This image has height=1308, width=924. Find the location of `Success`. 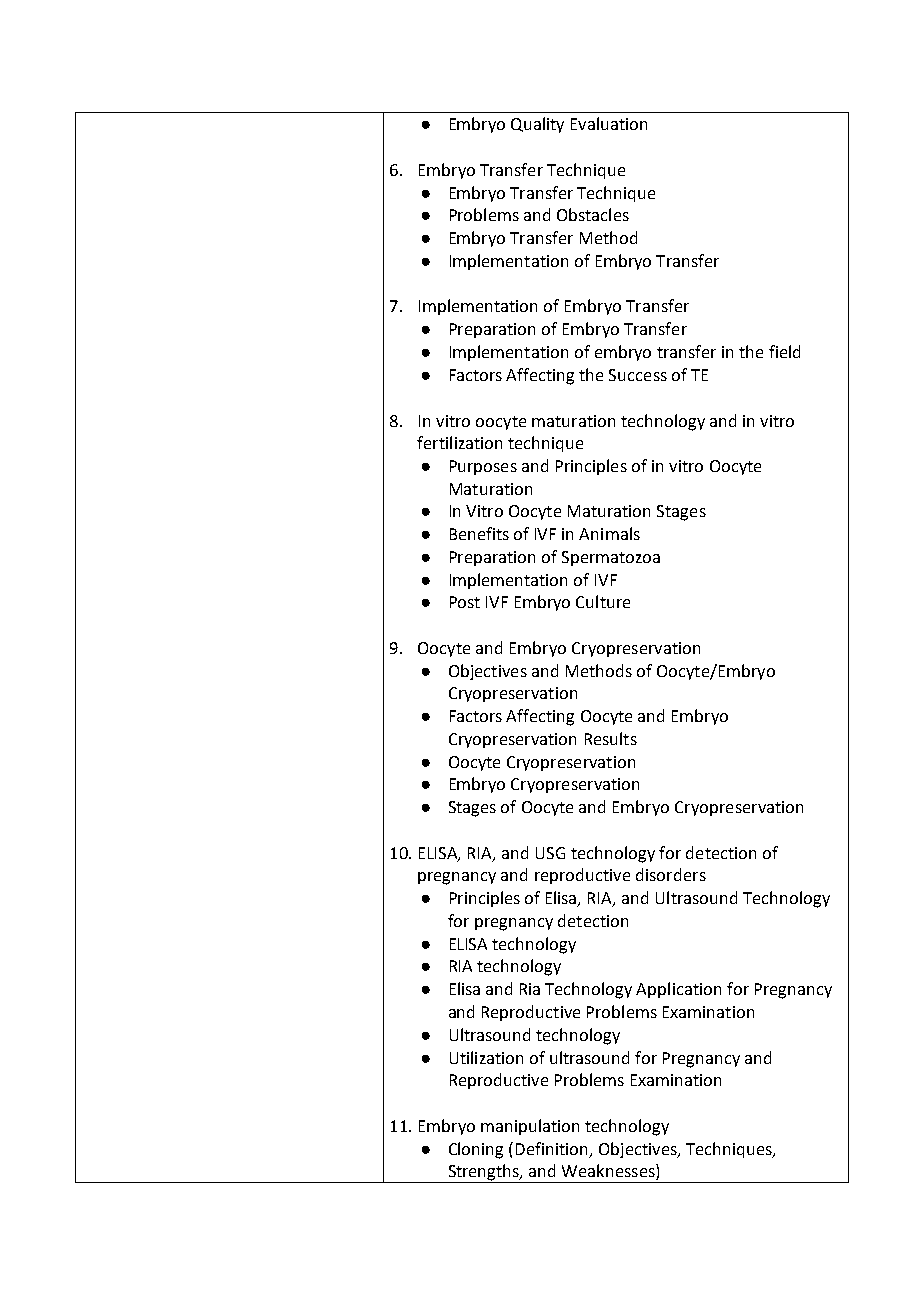

Success is located at coordinates (638, 375).
